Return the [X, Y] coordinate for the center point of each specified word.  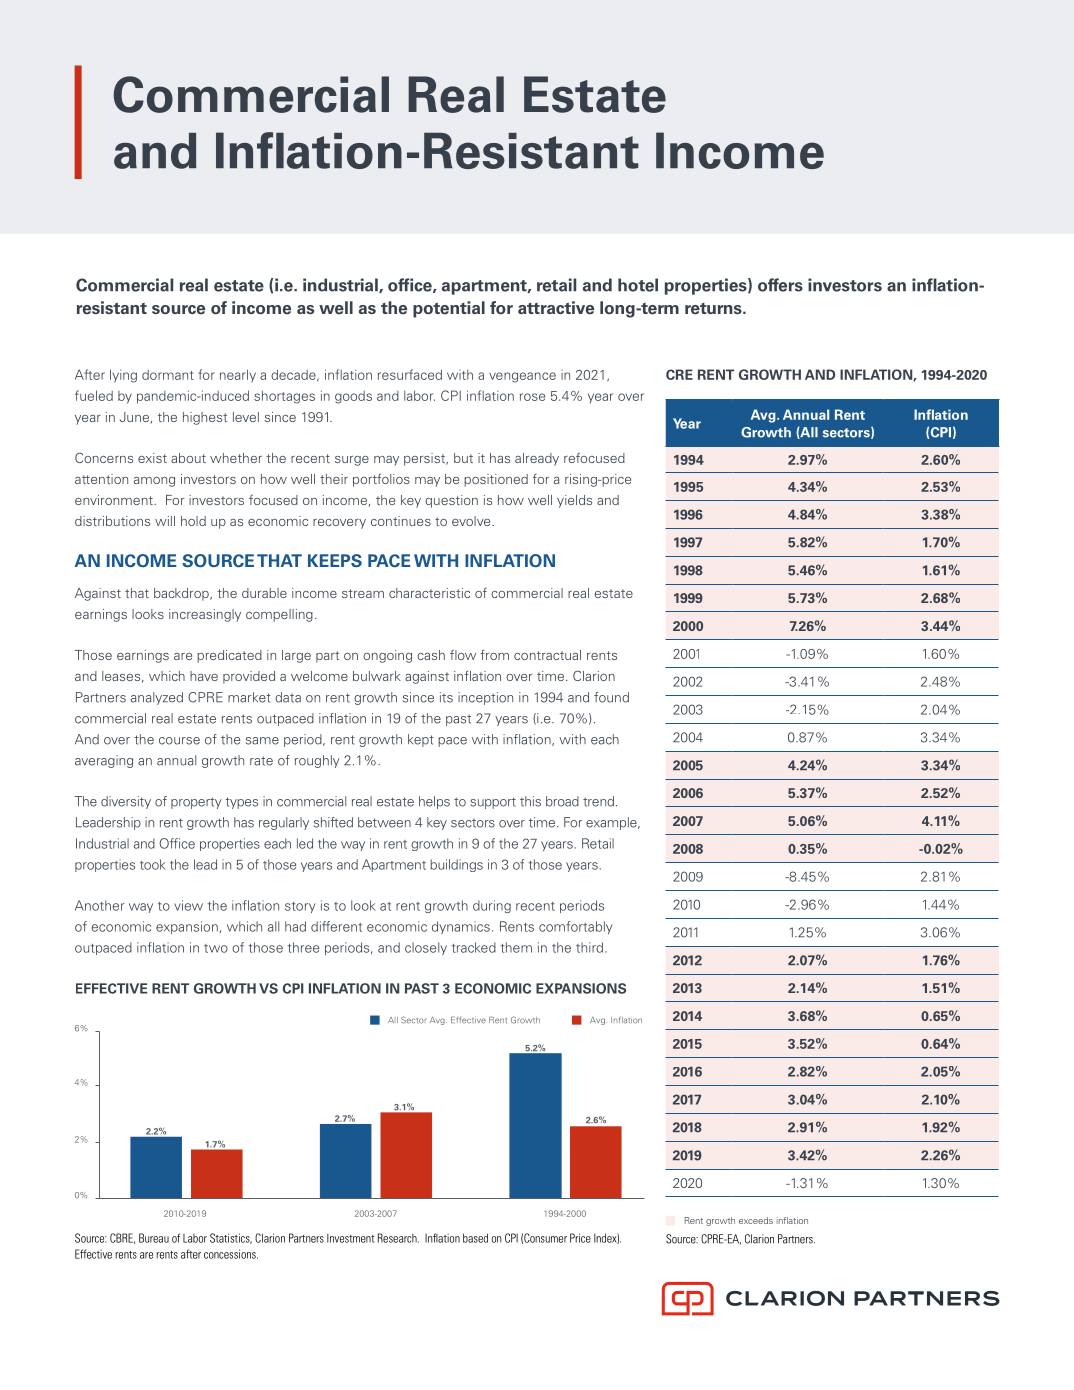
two [216, 948]
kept [421, 740]
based [475, 1238]
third [589, 947]
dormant [168, 375]
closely [426, 948]
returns [714, 309]
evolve [472, 521]
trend [598, 801]
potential [449, 309]
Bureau [154, 1238]
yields [574, 501]
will [165, 521]
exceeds [756, 1220]
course [179, 741]
